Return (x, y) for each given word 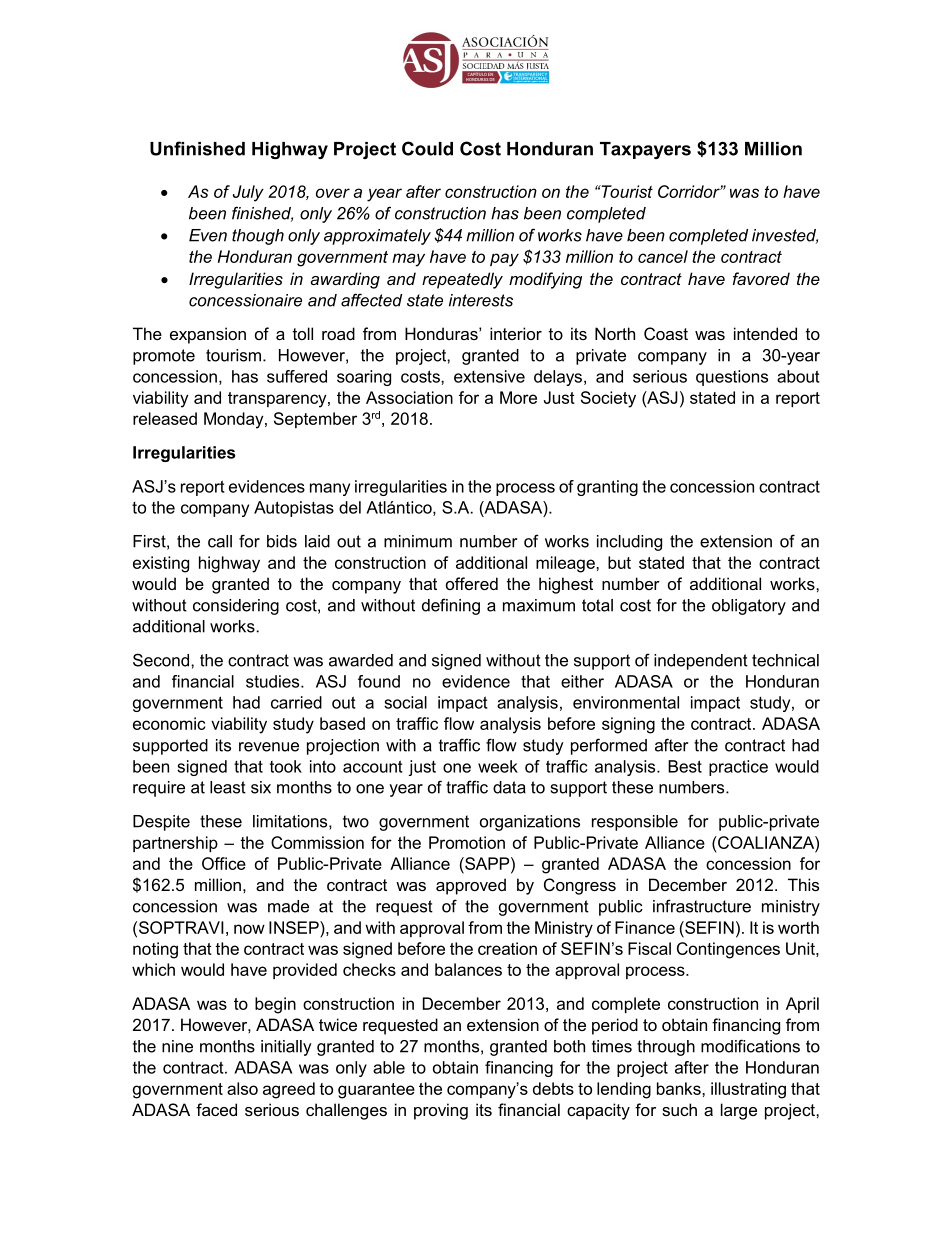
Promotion (467, 842)
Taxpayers (645, 150)
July (248, 193)
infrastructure (702, 906)
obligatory (749, 607)
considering (236, 607)
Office (224, 863)
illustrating (748, 1090)
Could (427, 148)
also (242, 1088)
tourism (233, 355)
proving (441, 1111)
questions (732, 378)
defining (451, 606)
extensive (489, 376)
